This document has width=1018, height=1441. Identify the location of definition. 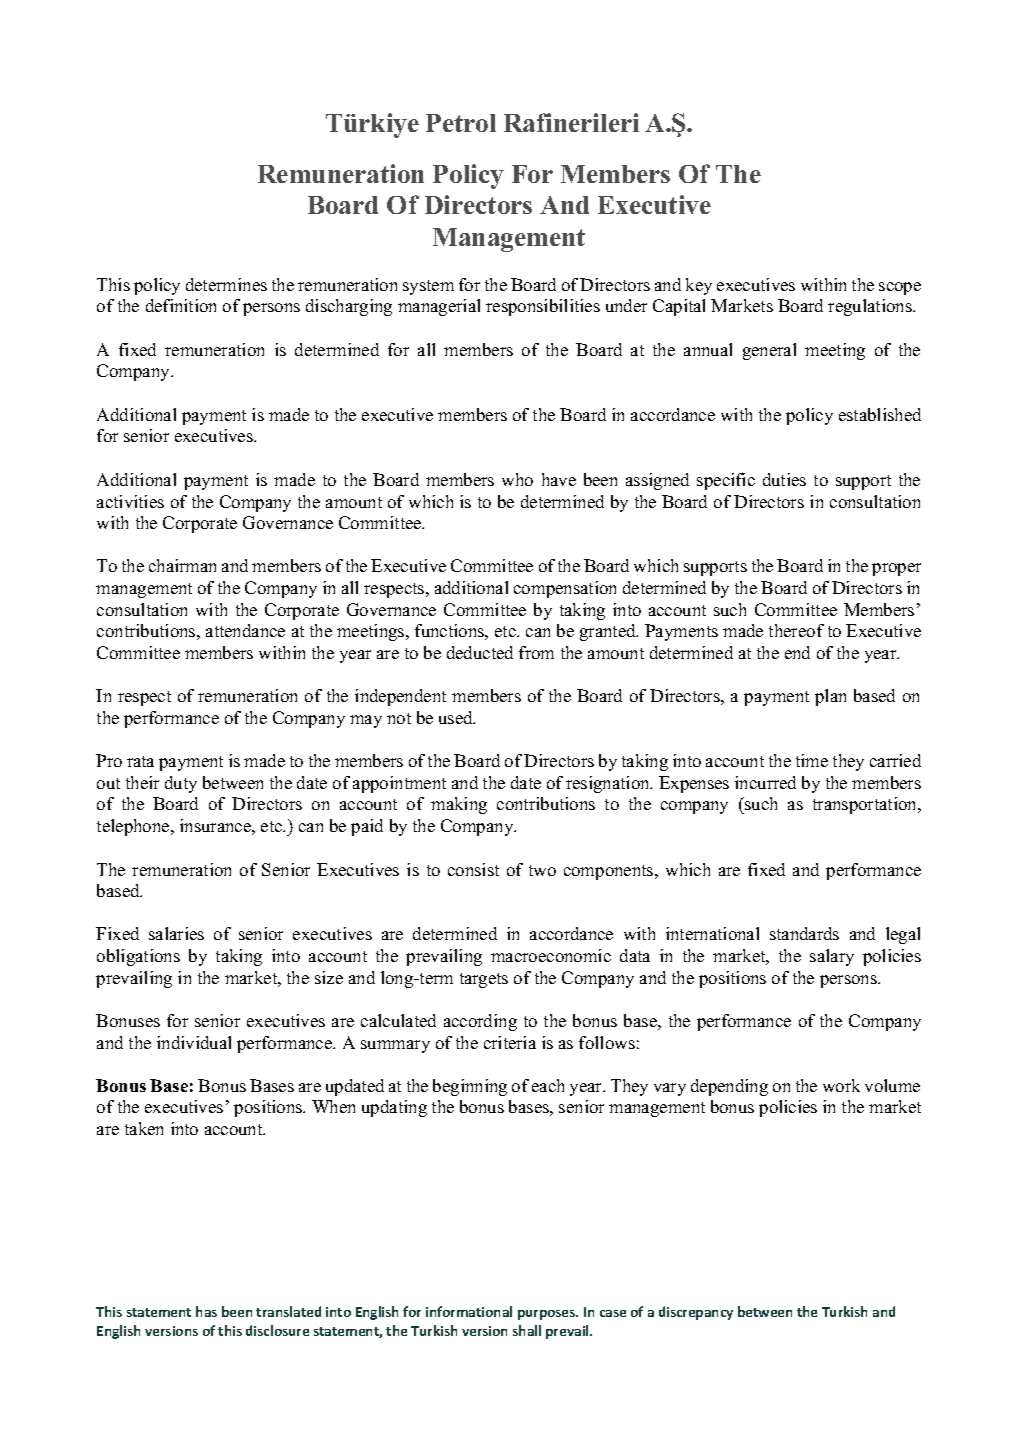
(181, 305).
